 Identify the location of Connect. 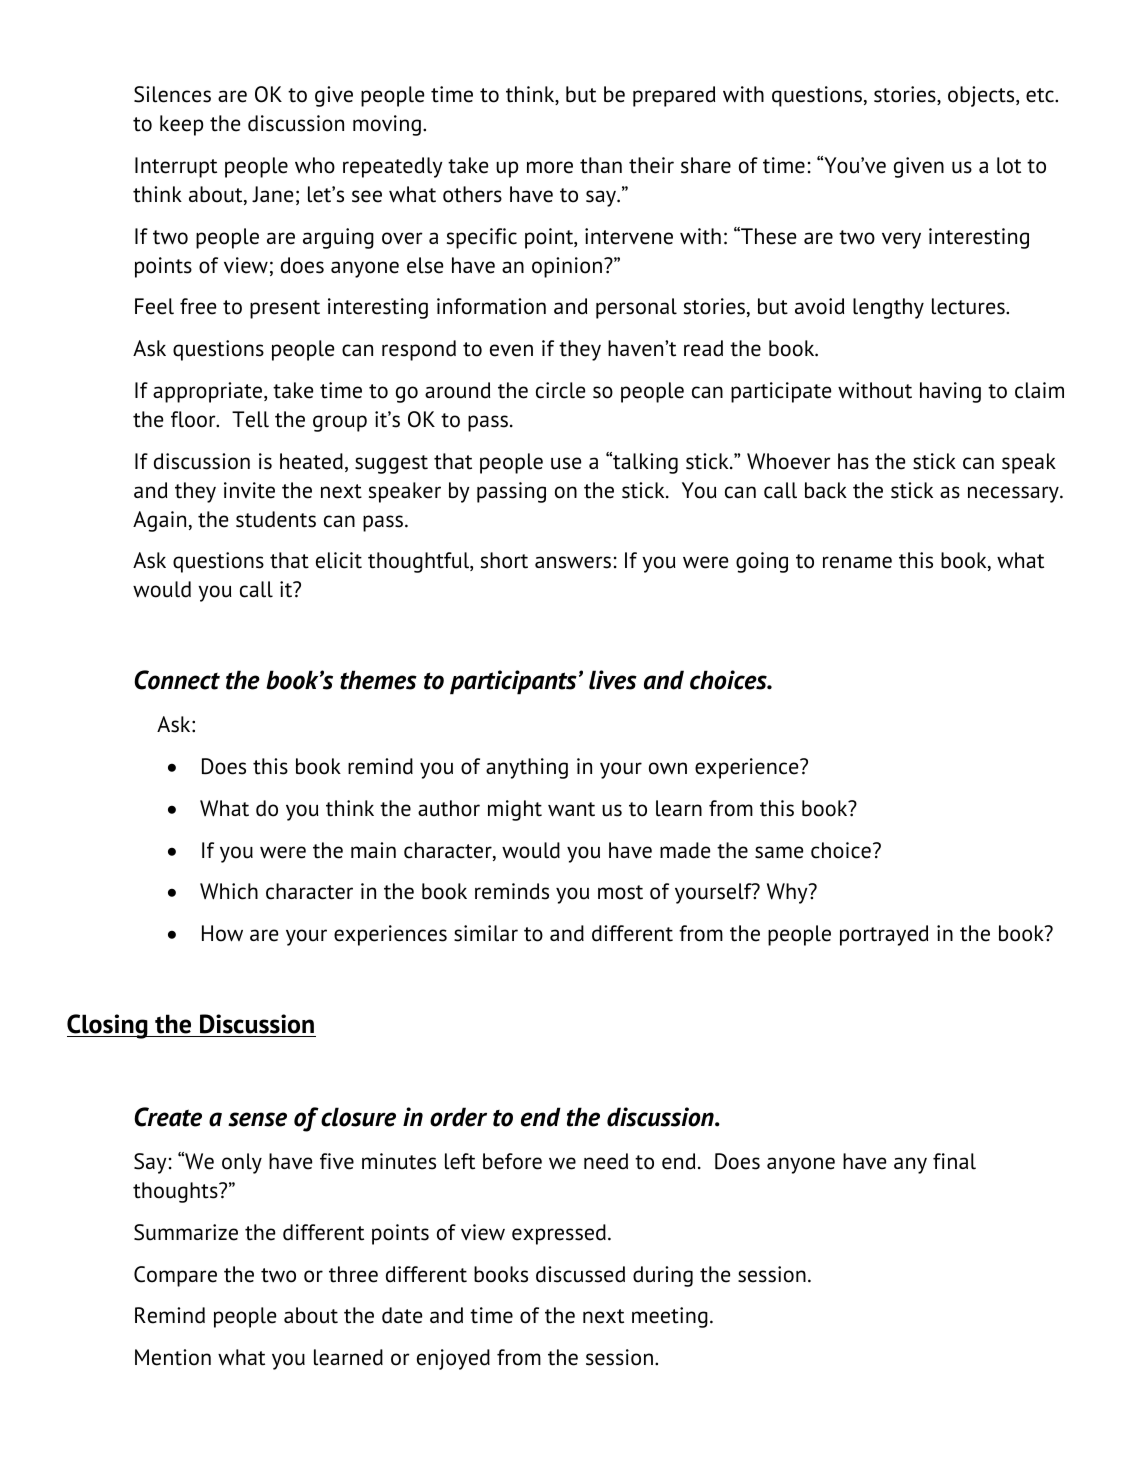
(177, 680).
